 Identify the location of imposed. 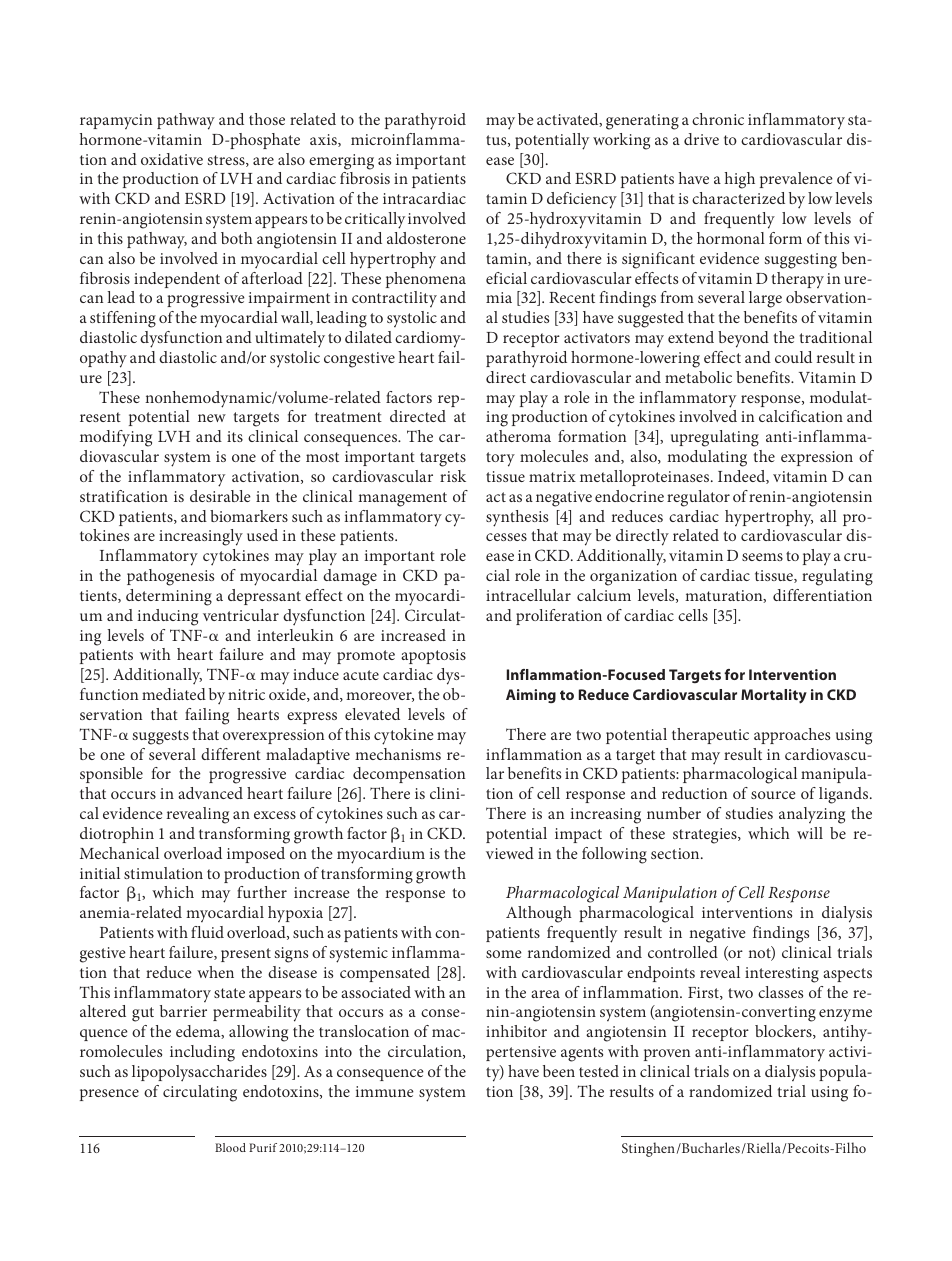
(256, 855).
